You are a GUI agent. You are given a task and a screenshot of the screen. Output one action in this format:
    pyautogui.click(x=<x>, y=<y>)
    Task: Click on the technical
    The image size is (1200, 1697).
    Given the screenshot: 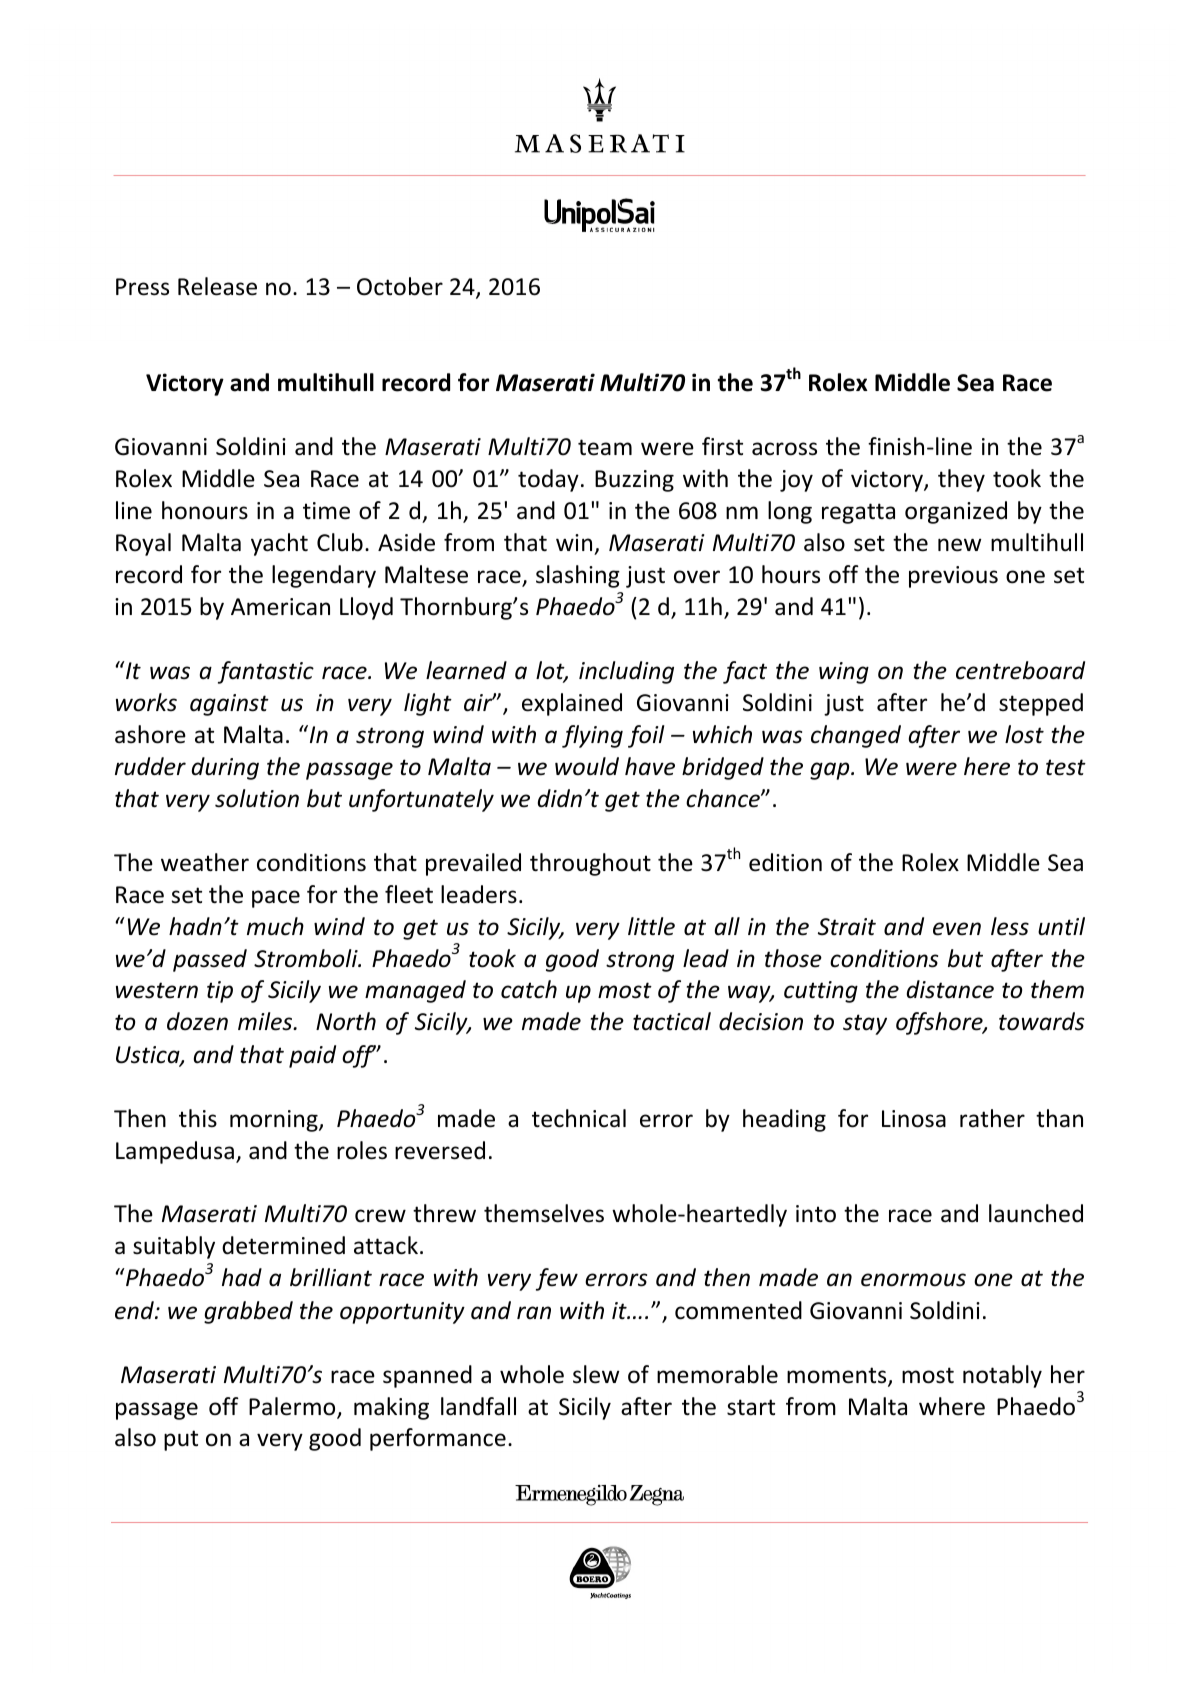 What is the action you would take?
    pyautogui.click(x=579, y=1118)
